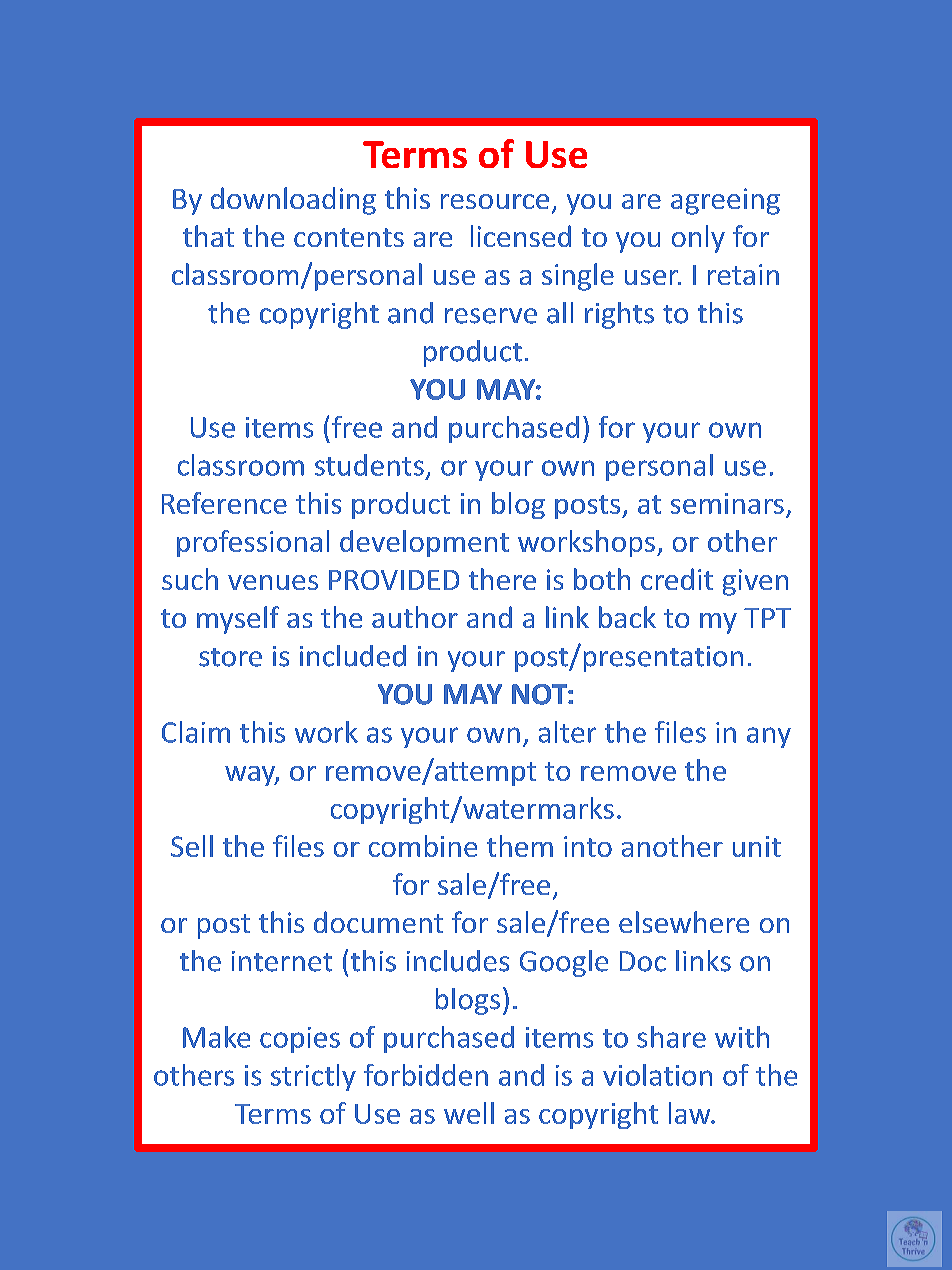 This screenshot has height=1270, width=952. Describe the element at coordinates (273, 582) in the screenshot. I see `venues` at that location.
